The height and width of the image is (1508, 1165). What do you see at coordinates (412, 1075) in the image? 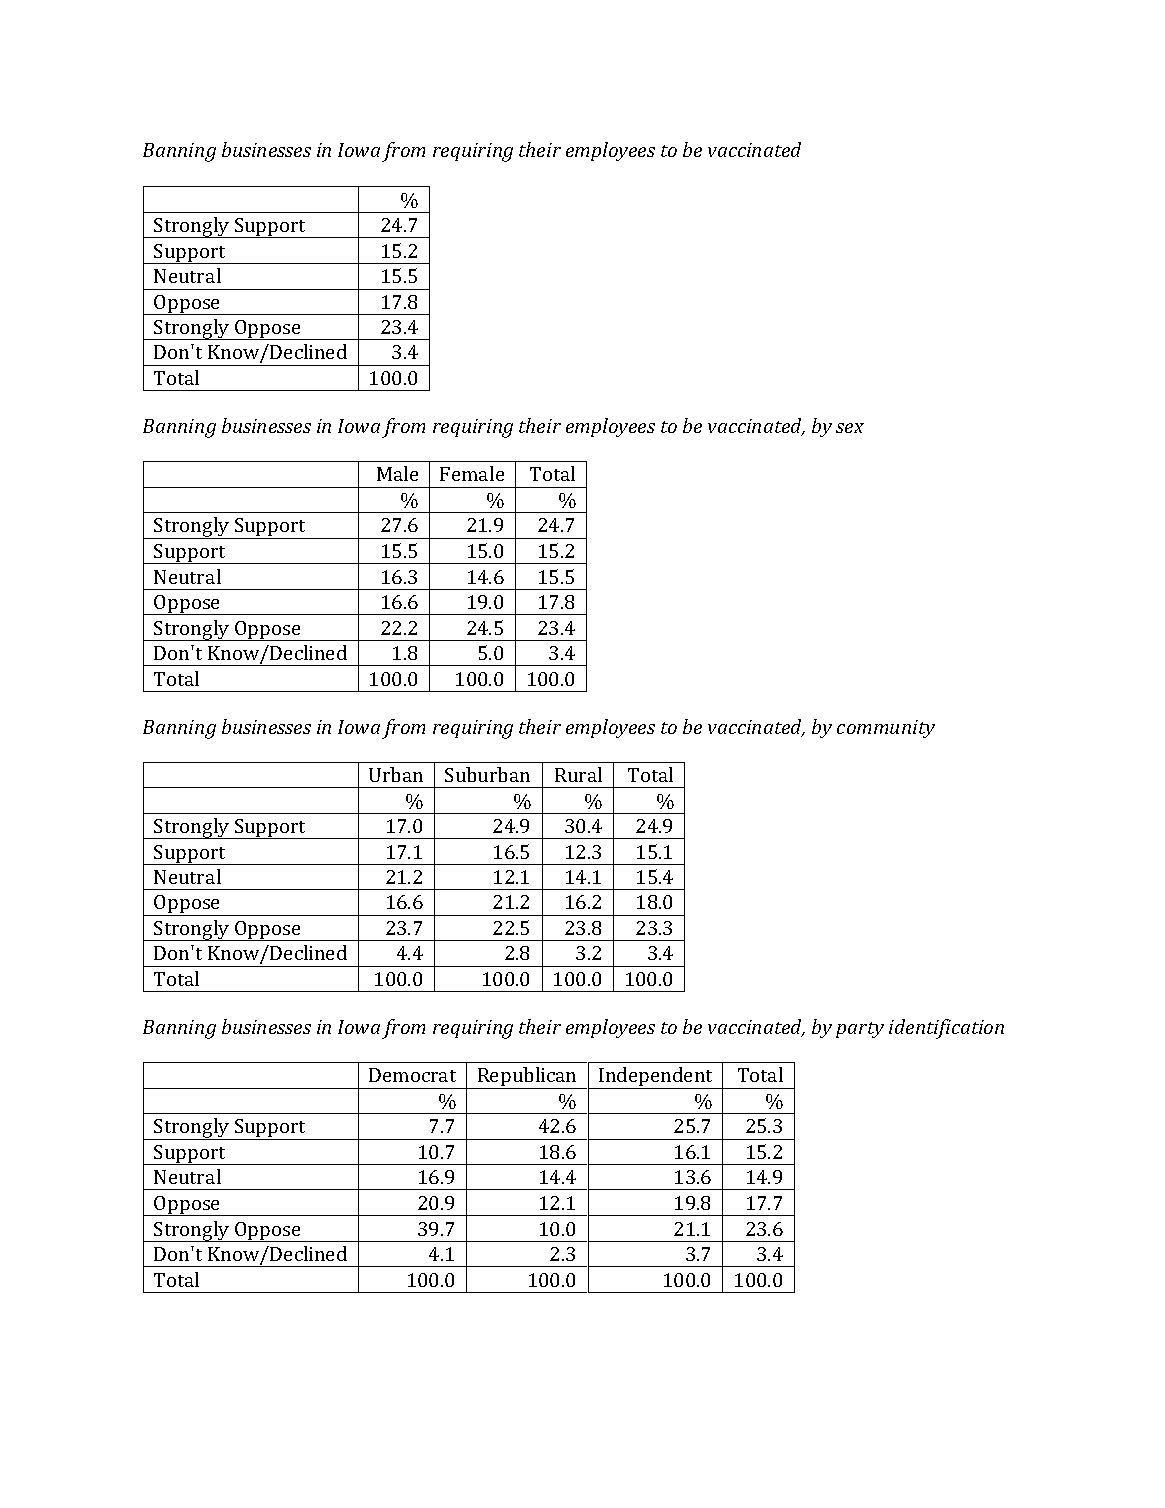
I see `Democrat` at bounding box center [412, 1075].
